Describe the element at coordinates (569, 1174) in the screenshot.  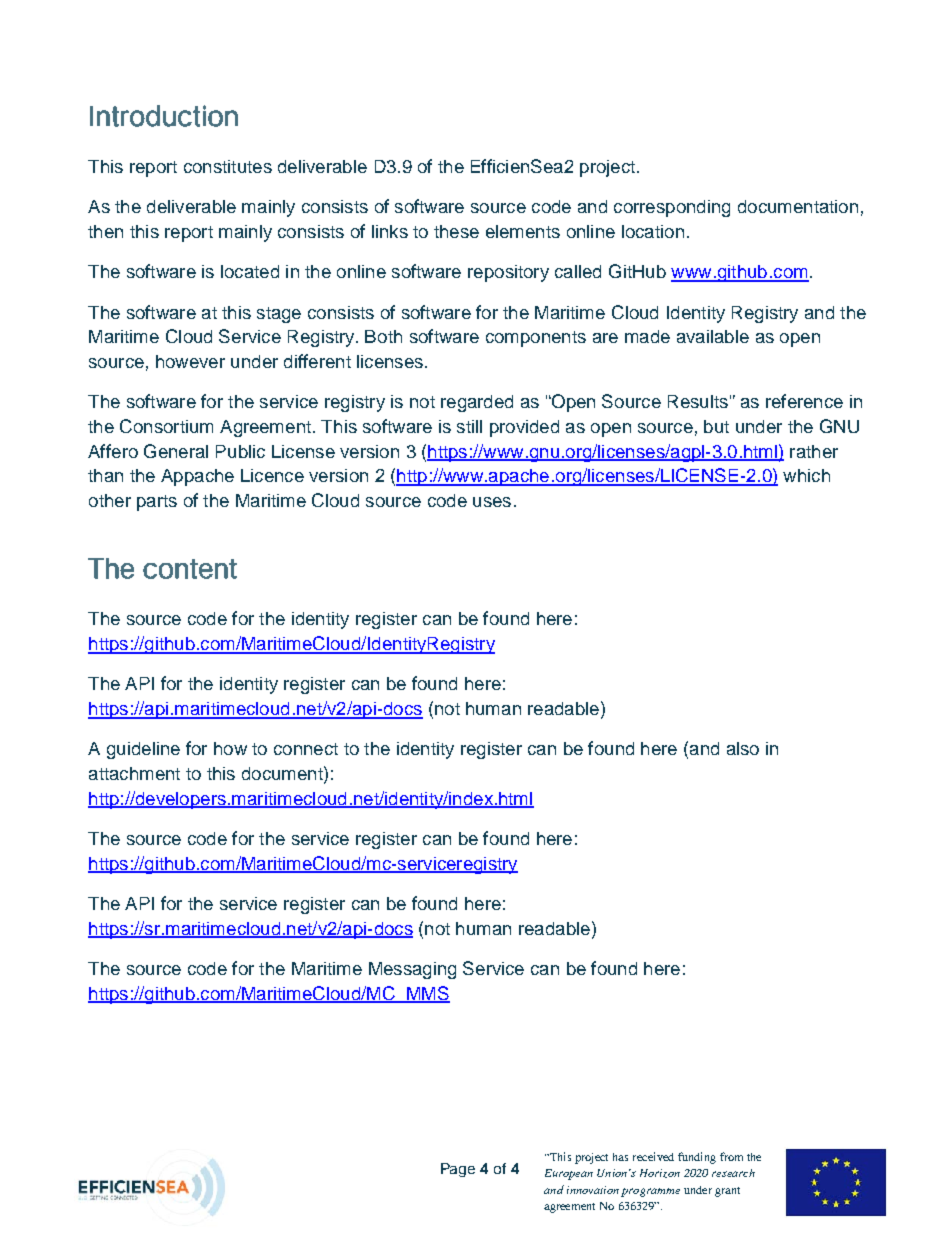
I see `European` at that location.
